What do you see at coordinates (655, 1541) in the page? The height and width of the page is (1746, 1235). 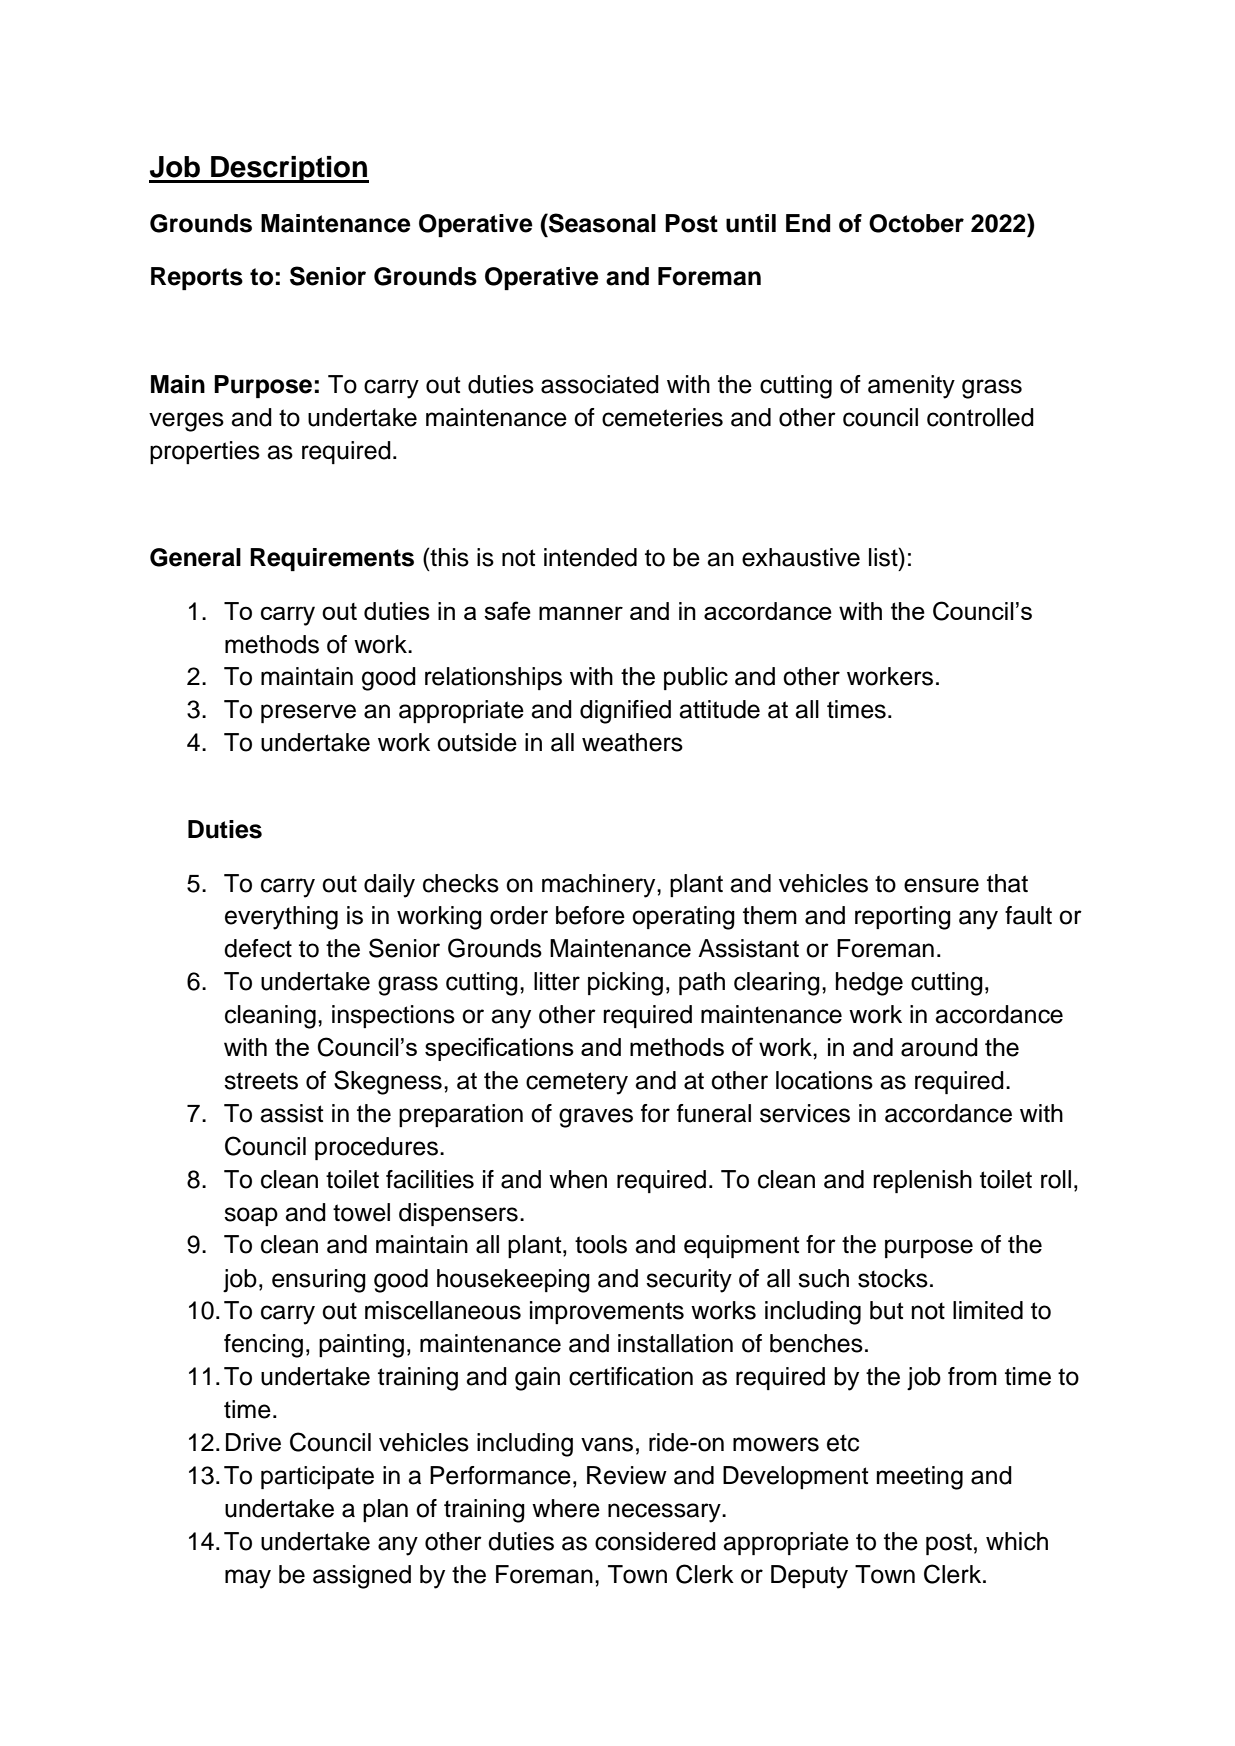 I see `considered` at bounding box center [655, 1541].
